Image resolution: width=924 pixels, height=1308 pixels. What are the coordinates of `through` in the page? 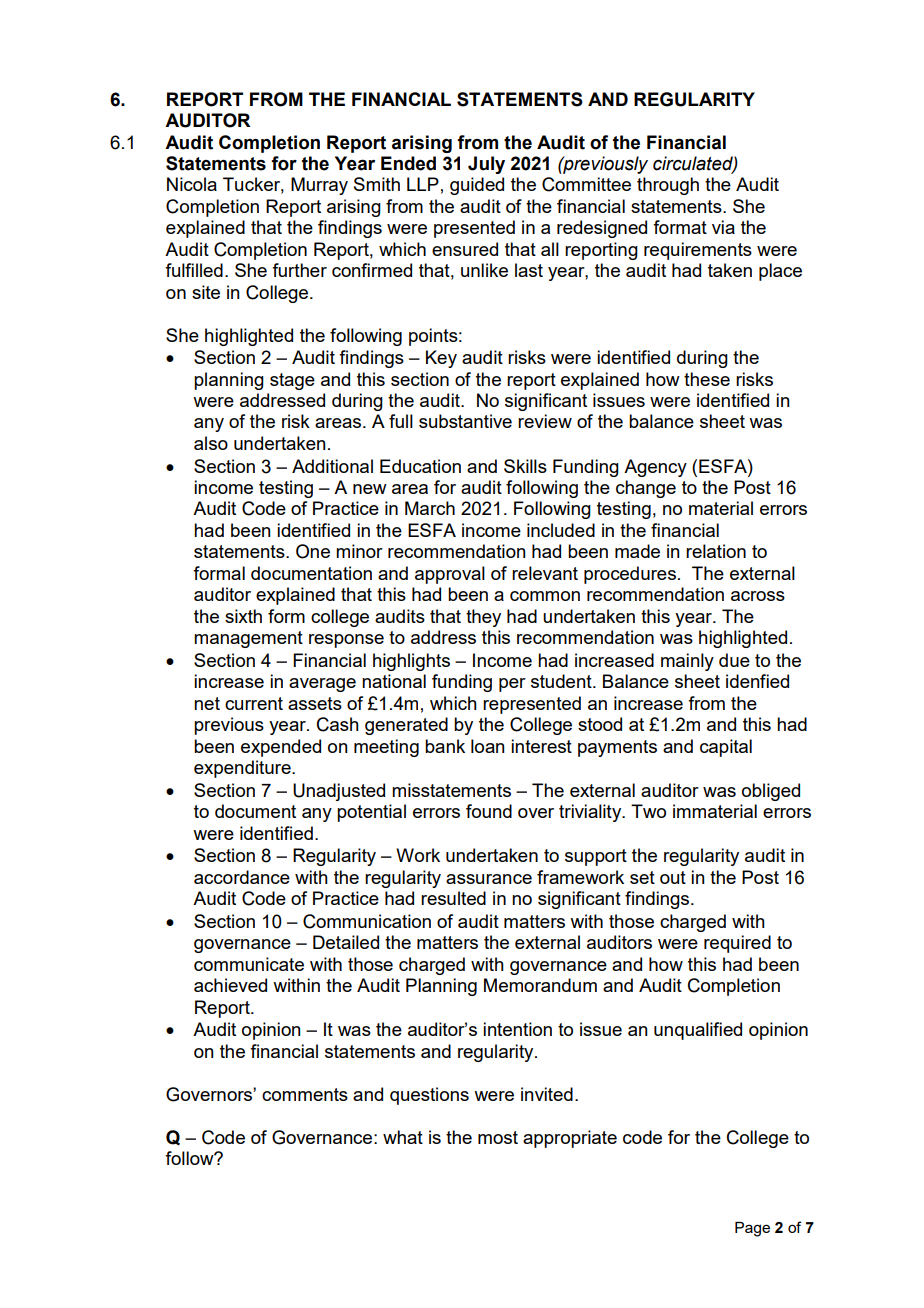 It's located at (668, 186).
